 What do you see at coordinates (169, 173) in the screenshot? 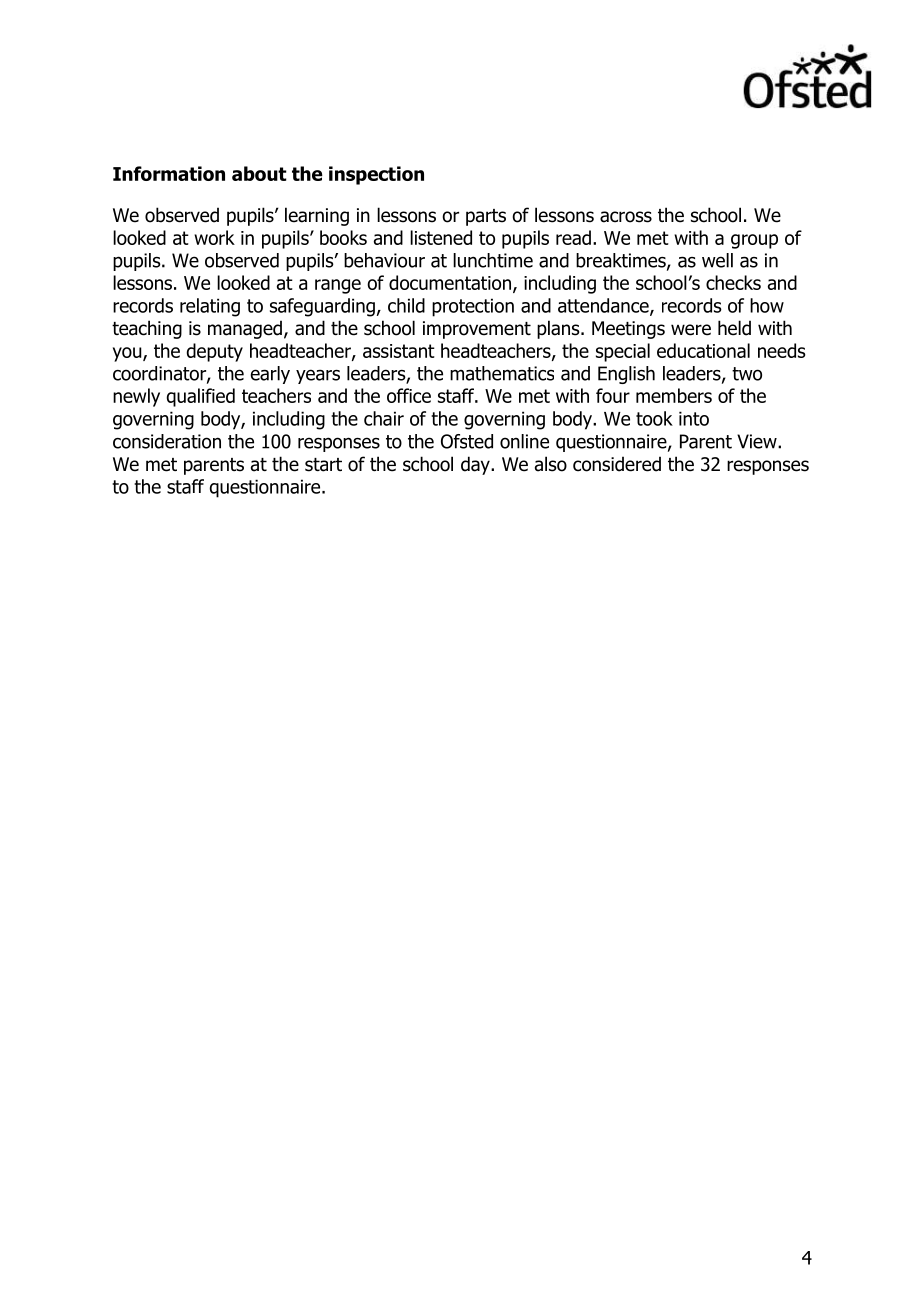
I see `Information` at bounding box center [169, 173].
